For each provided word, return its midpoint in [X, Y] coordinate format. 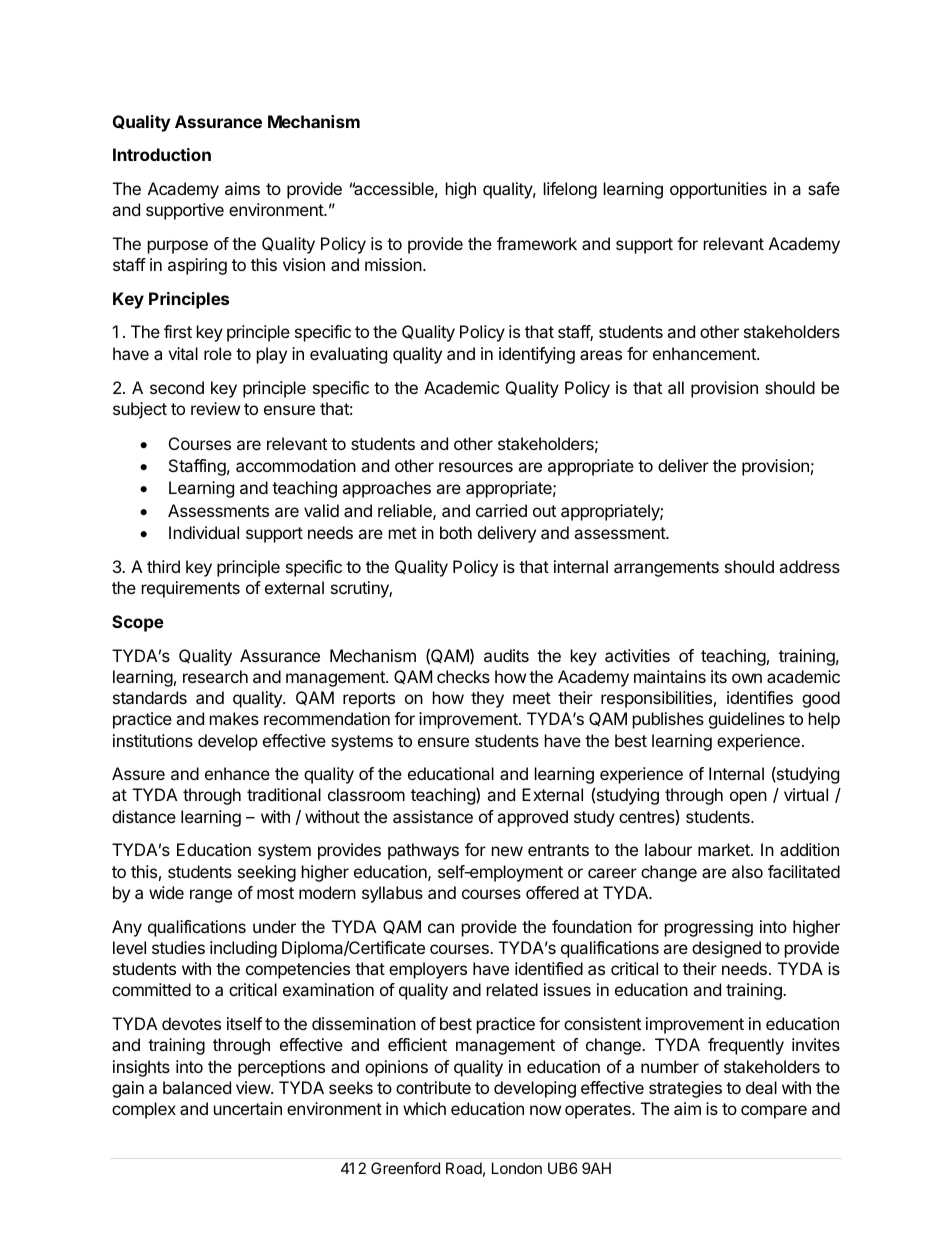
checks [463, 676]
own [747, 678]
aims [242, 188]
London [517, 1168]
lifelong [570, 190]
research [215, 676]
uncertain [248, 1108]
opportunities [718, 190]
